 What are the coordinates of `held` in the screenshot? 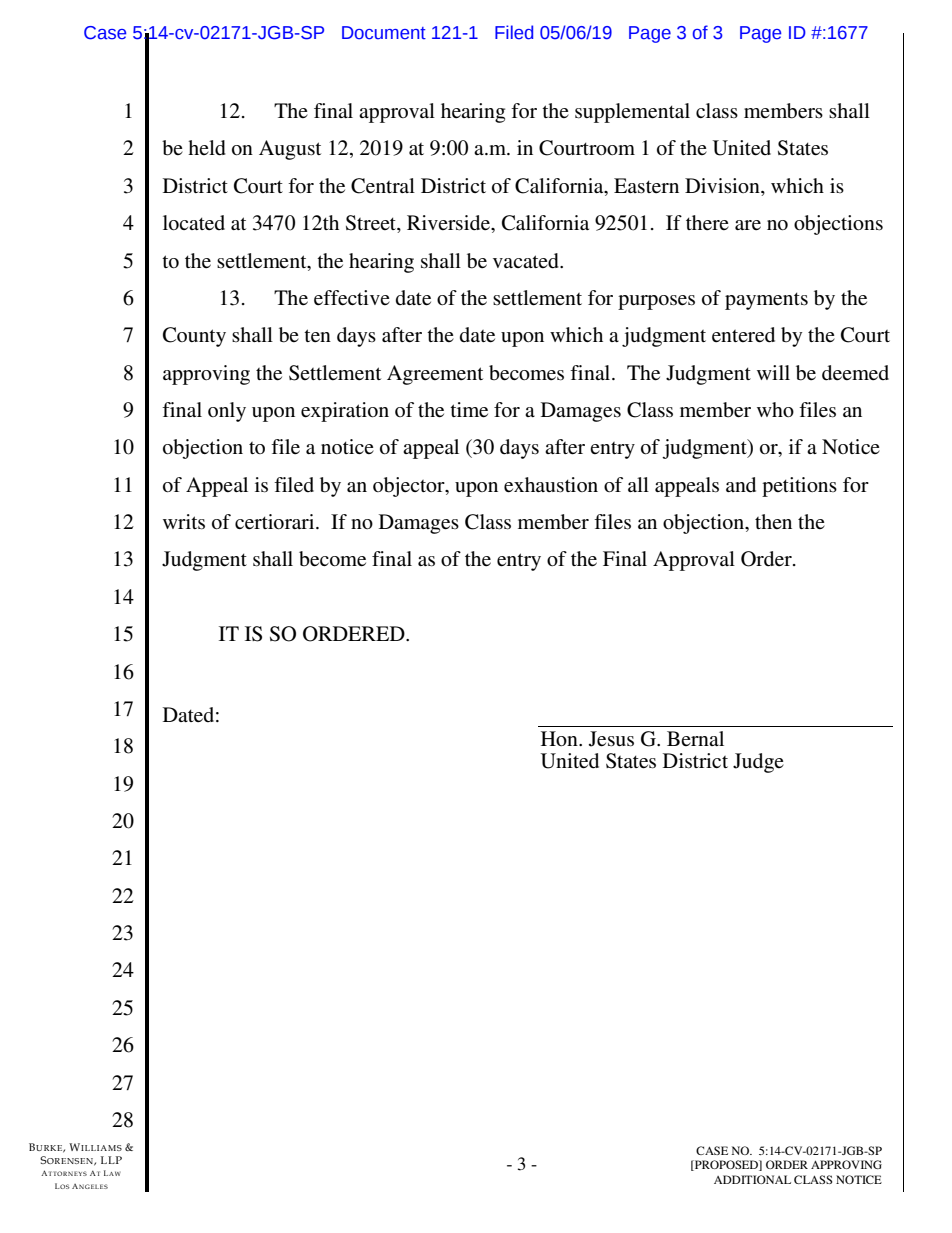 It's located at (207, 148).
